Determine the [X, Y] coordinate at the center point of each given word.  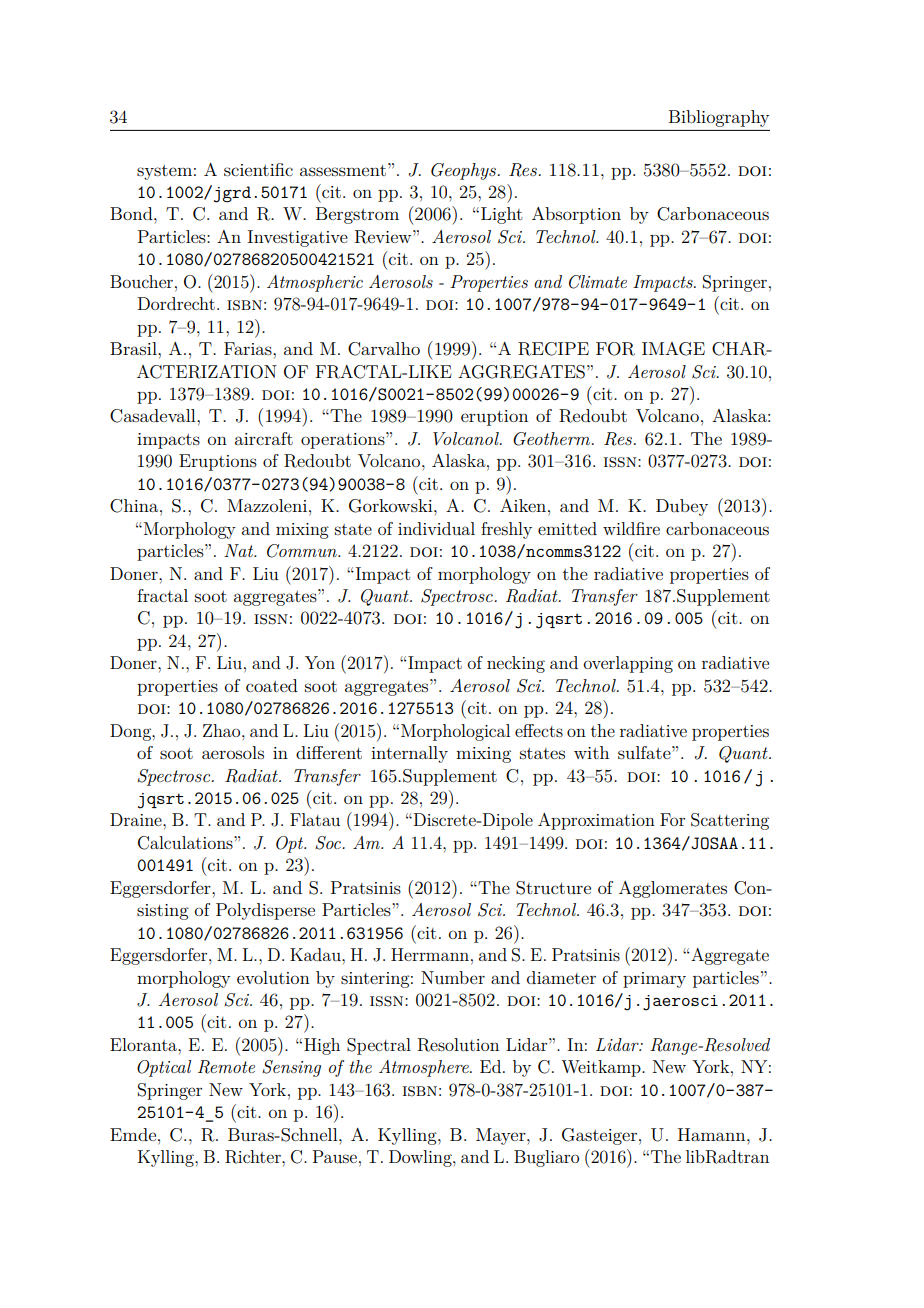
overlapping [628, 664]
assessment [343, 170]
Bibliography [719, 118]
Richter [254, 1157]
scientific [258, 169]
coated [272, 685]
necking [516, 664]
